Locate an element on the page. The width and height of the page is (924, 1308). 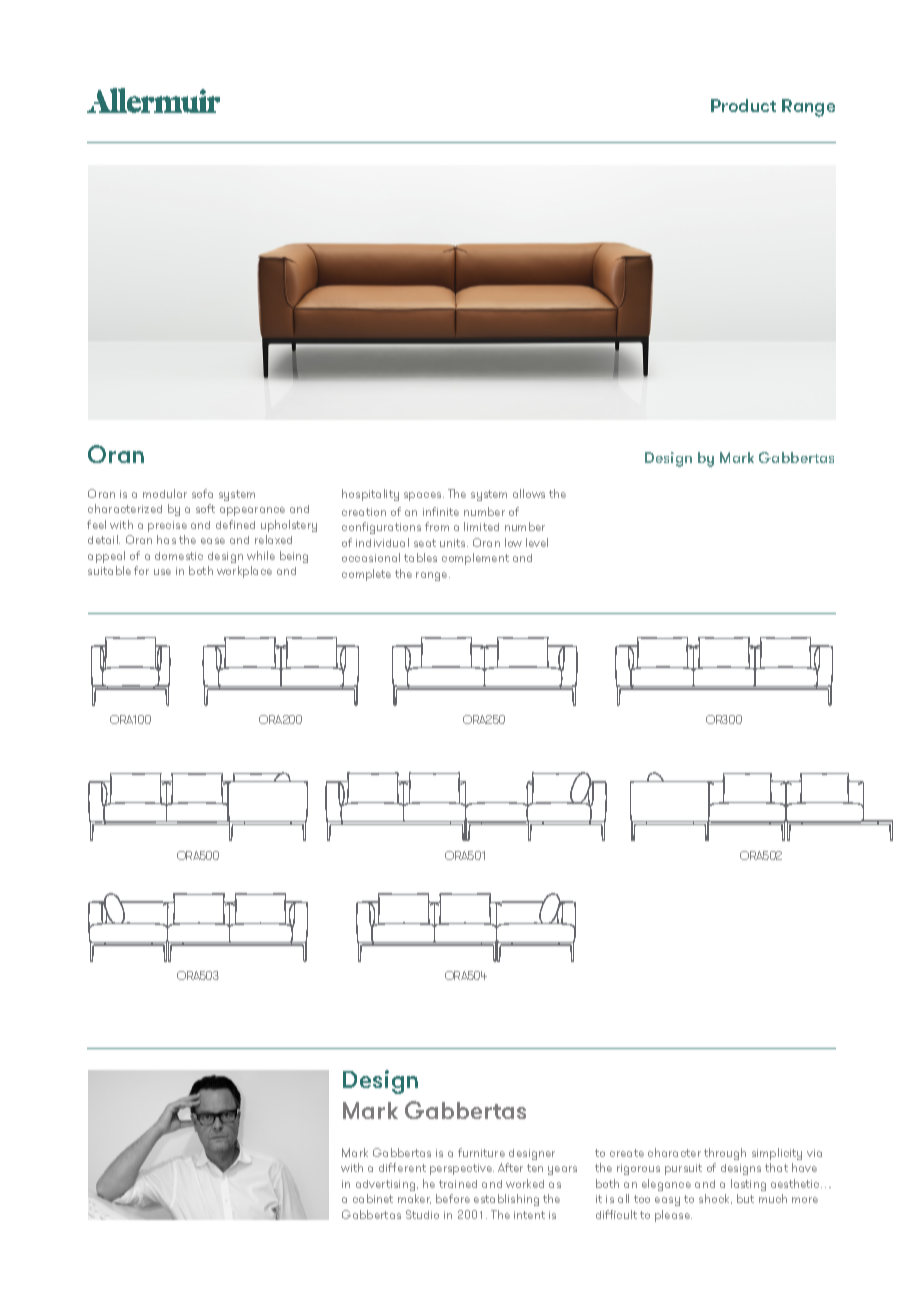
Product is located at coordinates (743, 105).
